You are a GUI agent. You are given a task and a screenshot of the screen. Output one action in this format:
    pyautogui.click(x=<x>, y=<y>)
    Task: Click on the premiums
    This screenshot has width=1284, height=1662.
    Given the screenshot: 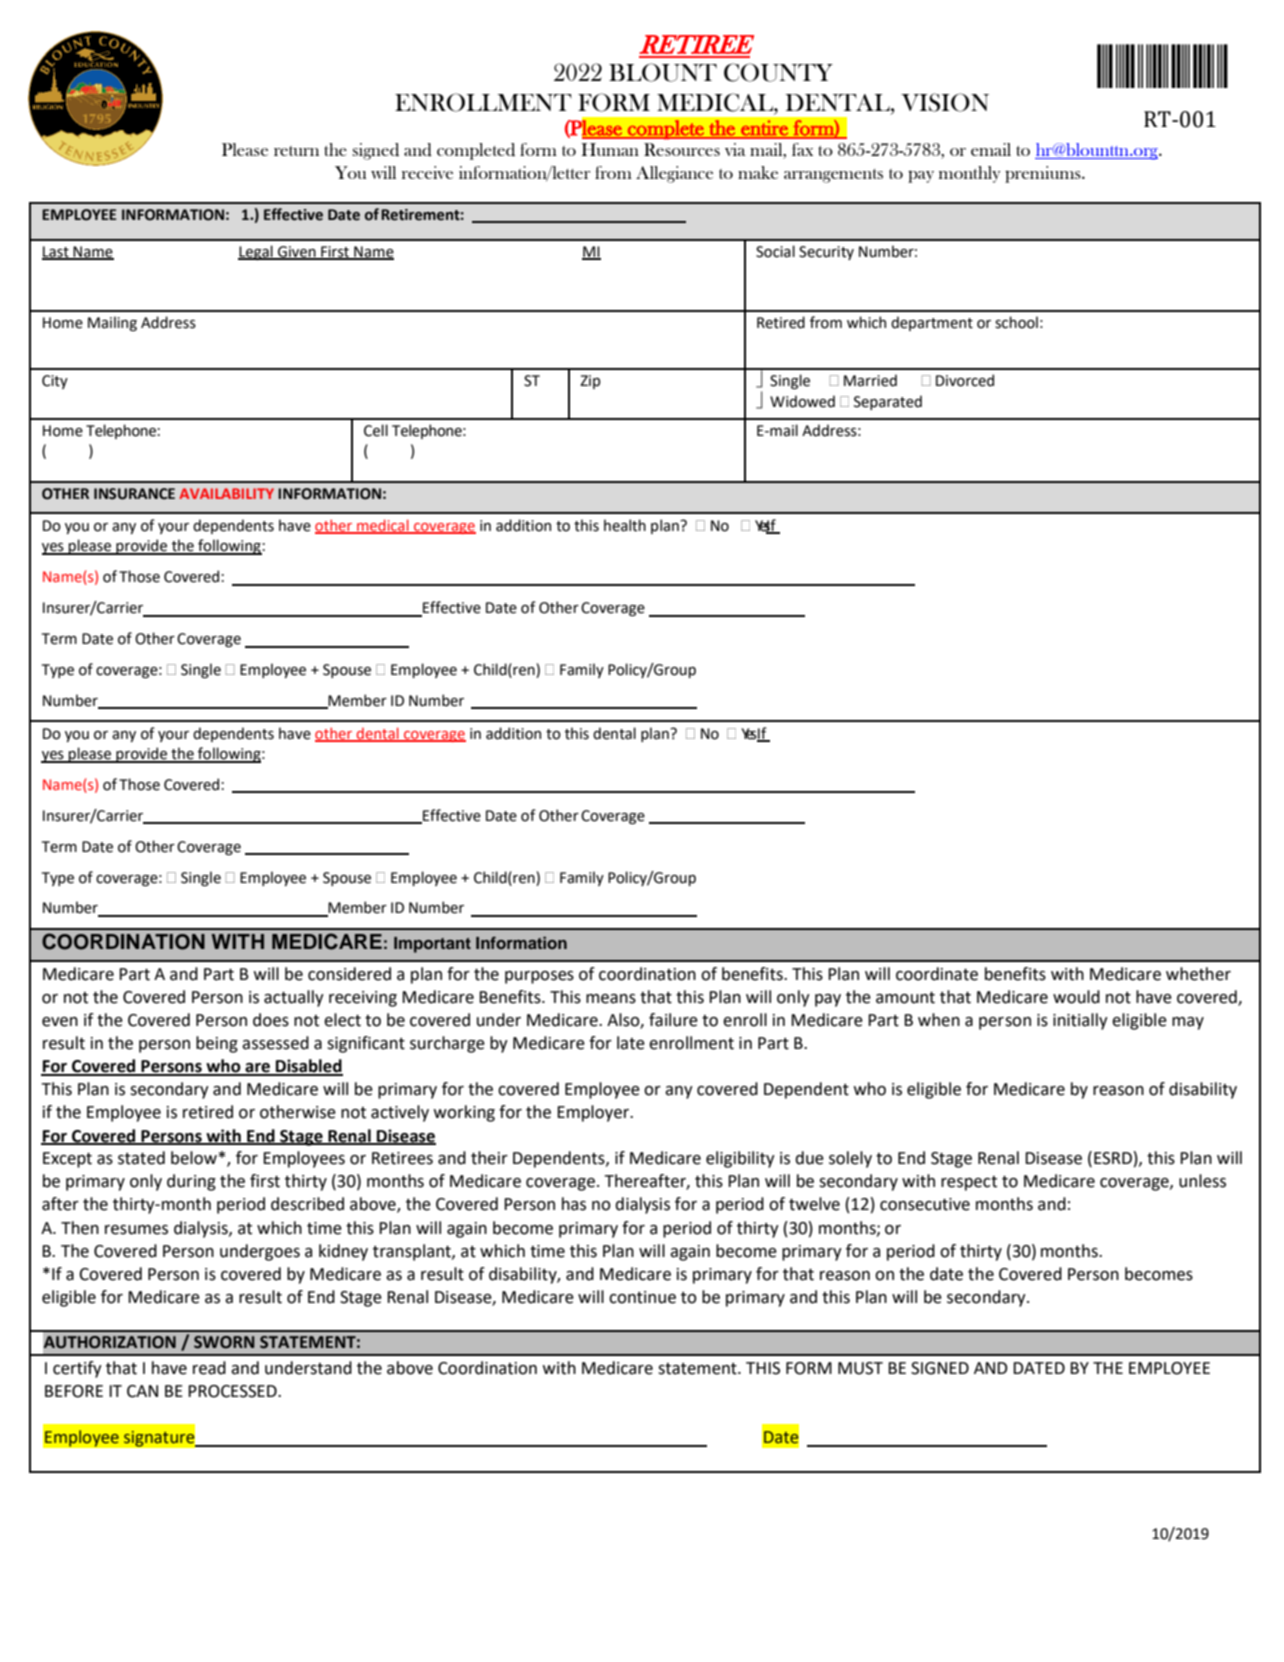 What is the action you would take?
    pyautogui.click(x=1044, y=174)
